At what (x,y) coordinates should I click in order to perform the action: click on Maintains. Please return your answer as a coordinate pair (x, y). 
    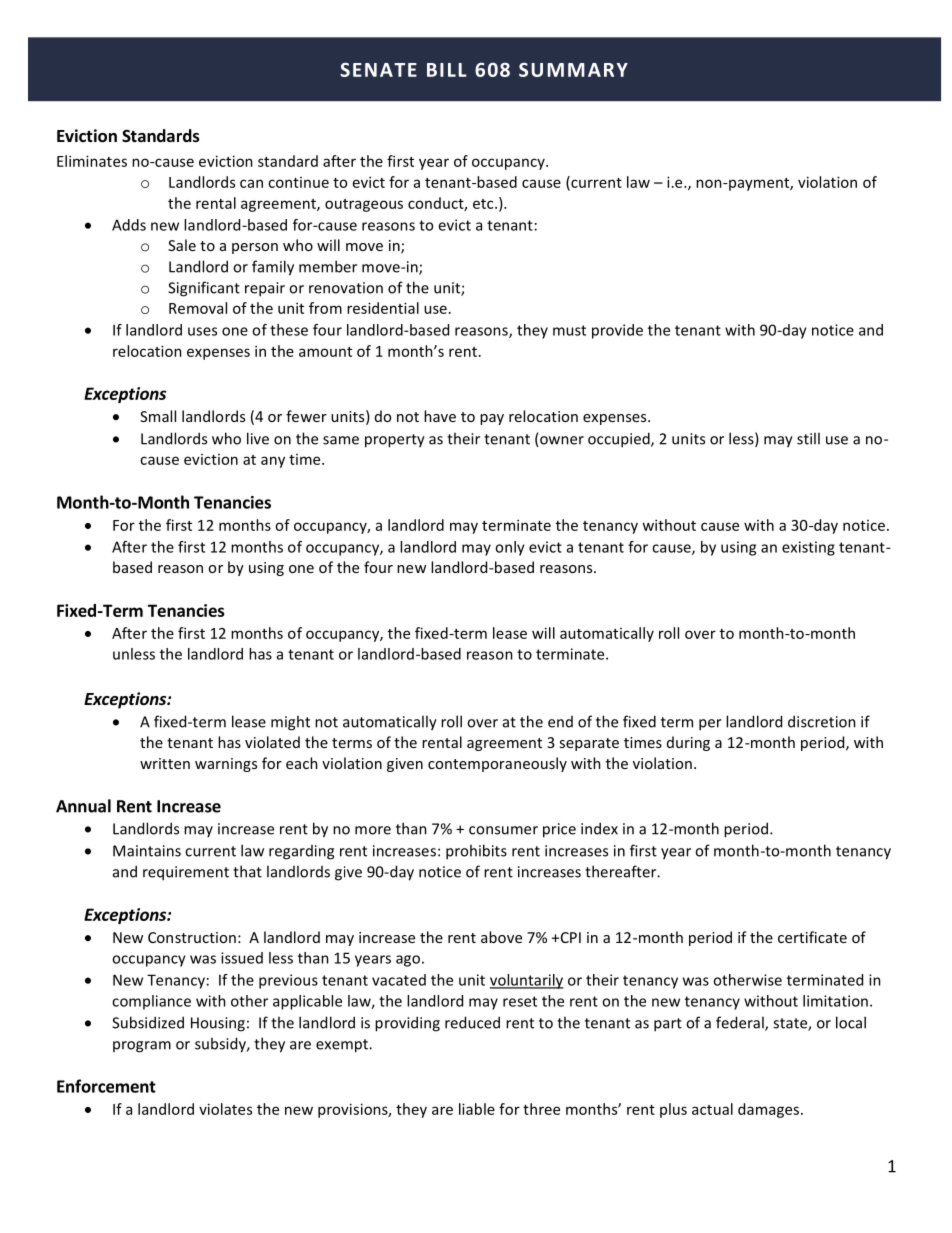
    Looking at the image, I should click on (147, 851).
